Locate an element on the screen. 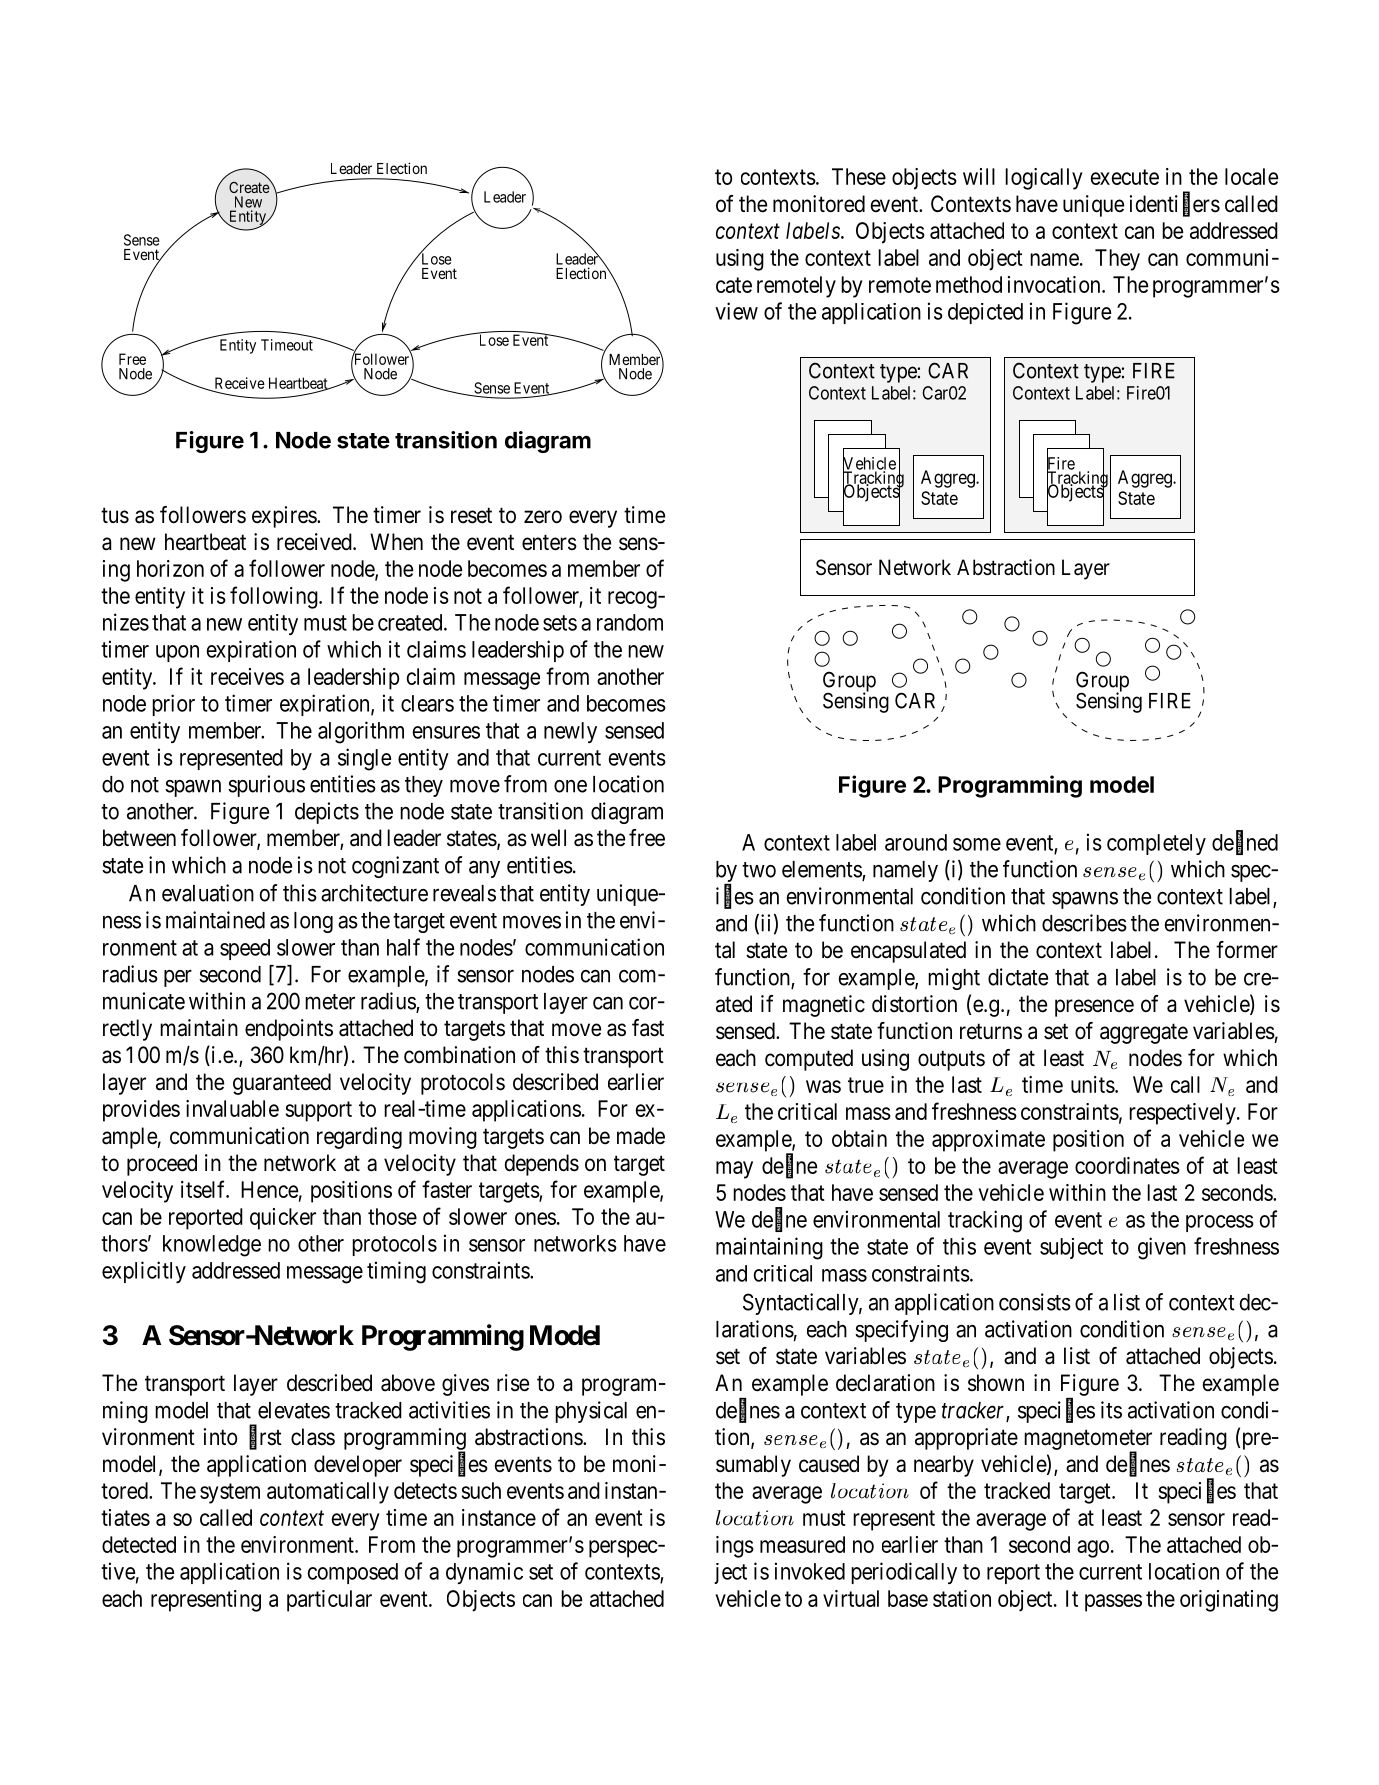 The width and height of the screenshot is (1379, 1785). identifiers is located at coordinates (1175, 204).
